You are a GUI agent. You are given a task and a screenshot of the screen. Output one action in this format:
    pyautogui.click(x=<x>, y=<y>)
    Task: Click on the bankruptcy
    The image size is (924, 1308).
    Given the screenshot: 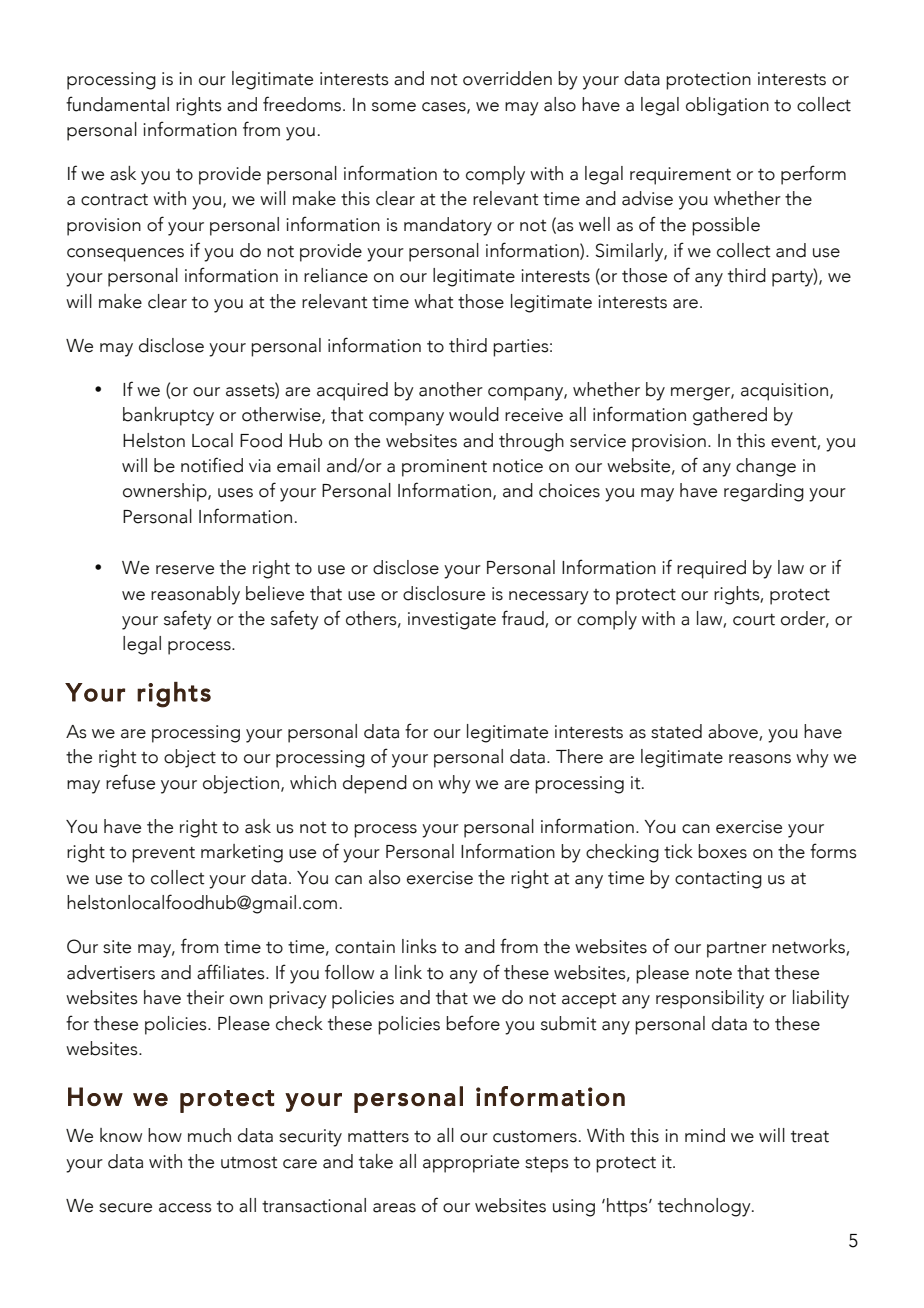 What is the action you would take?
    pyautogui.click(x=168, y=416)
